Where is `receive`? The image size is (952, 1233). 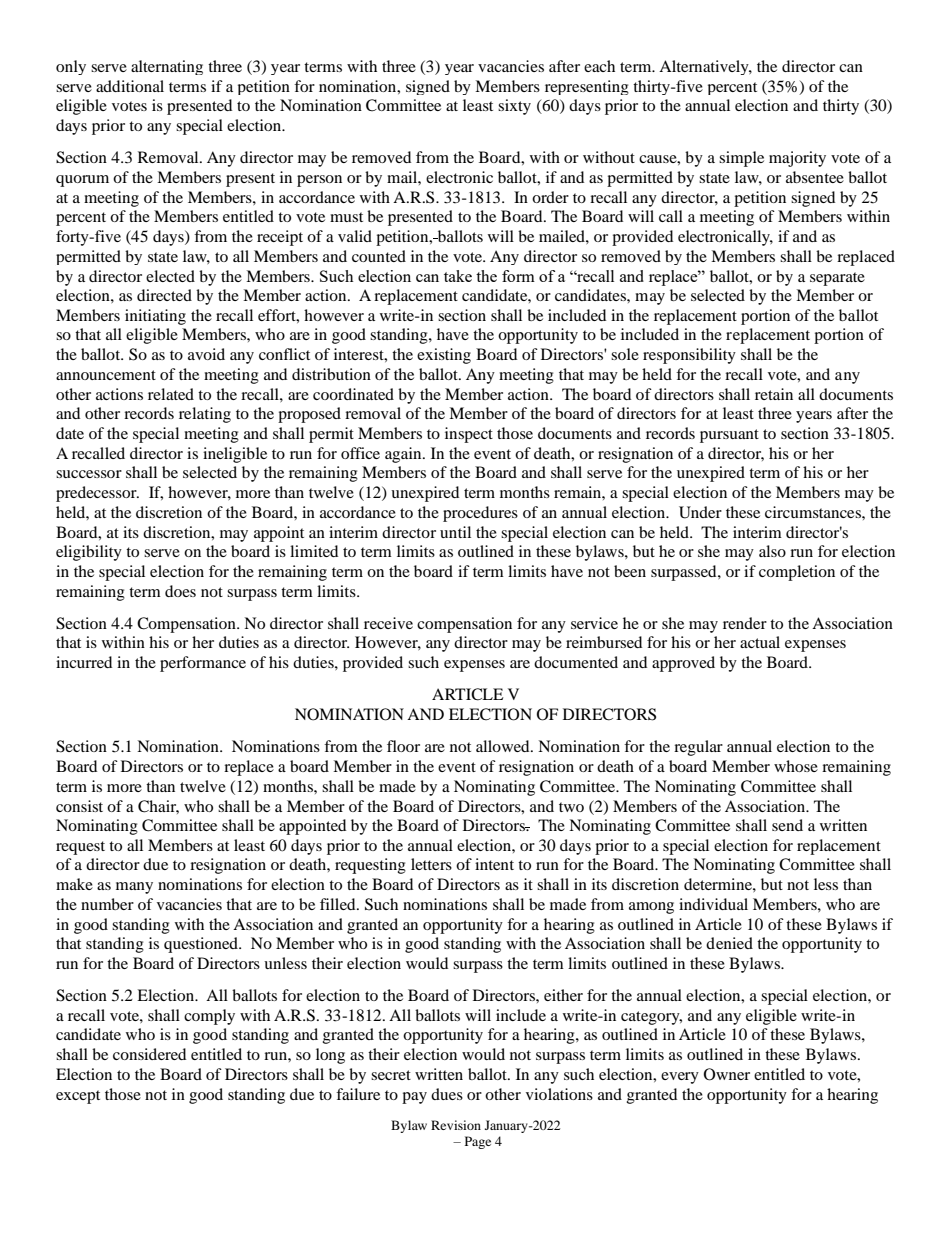
receive is located at coordinates (388, 623).
